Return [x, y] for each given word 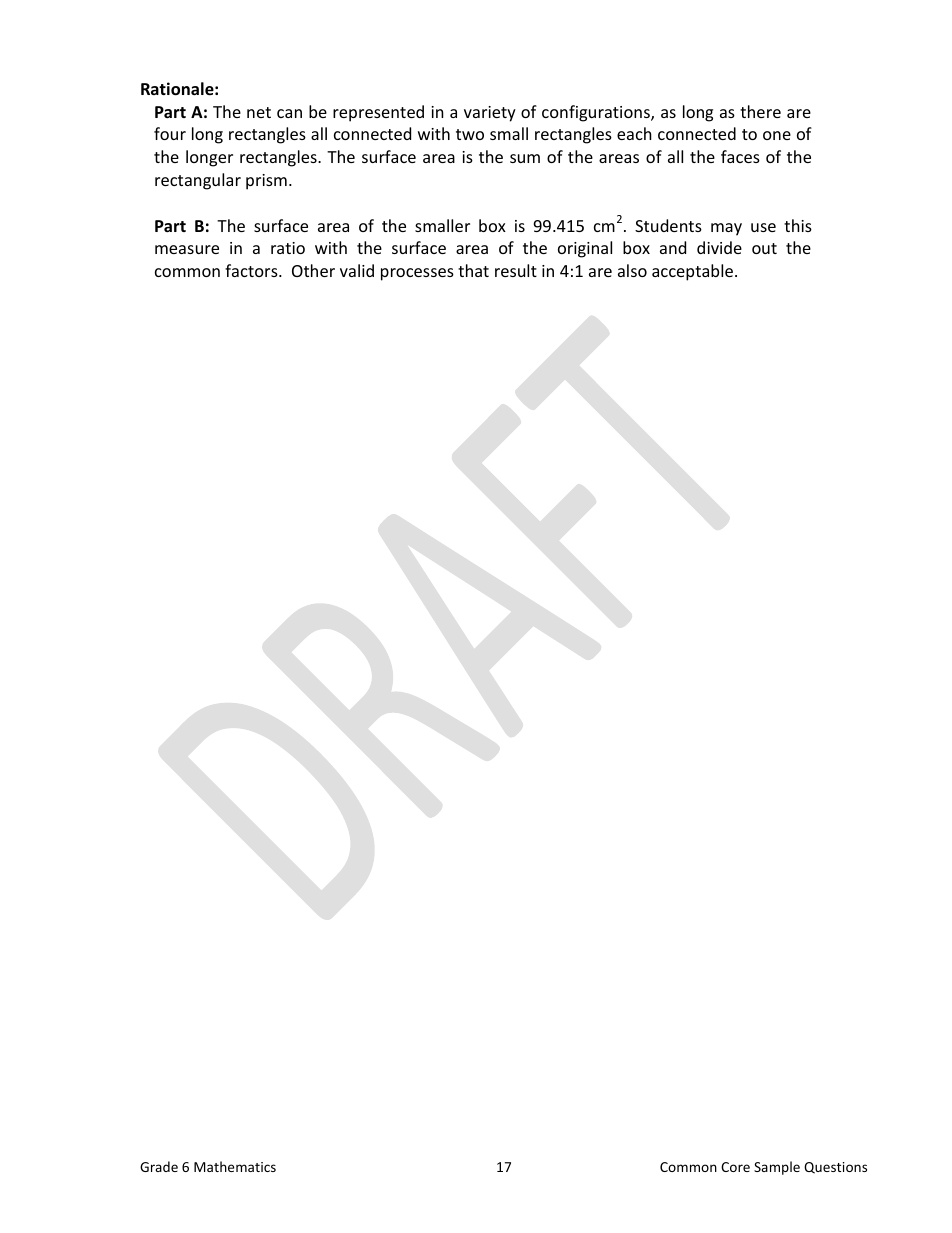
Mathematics [235, 1166]
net [259, 112]
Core [735, 1167]
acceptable [694, 272]
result [516, 270]
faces [740, 156]
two [470, 134]
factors [252, 270]
